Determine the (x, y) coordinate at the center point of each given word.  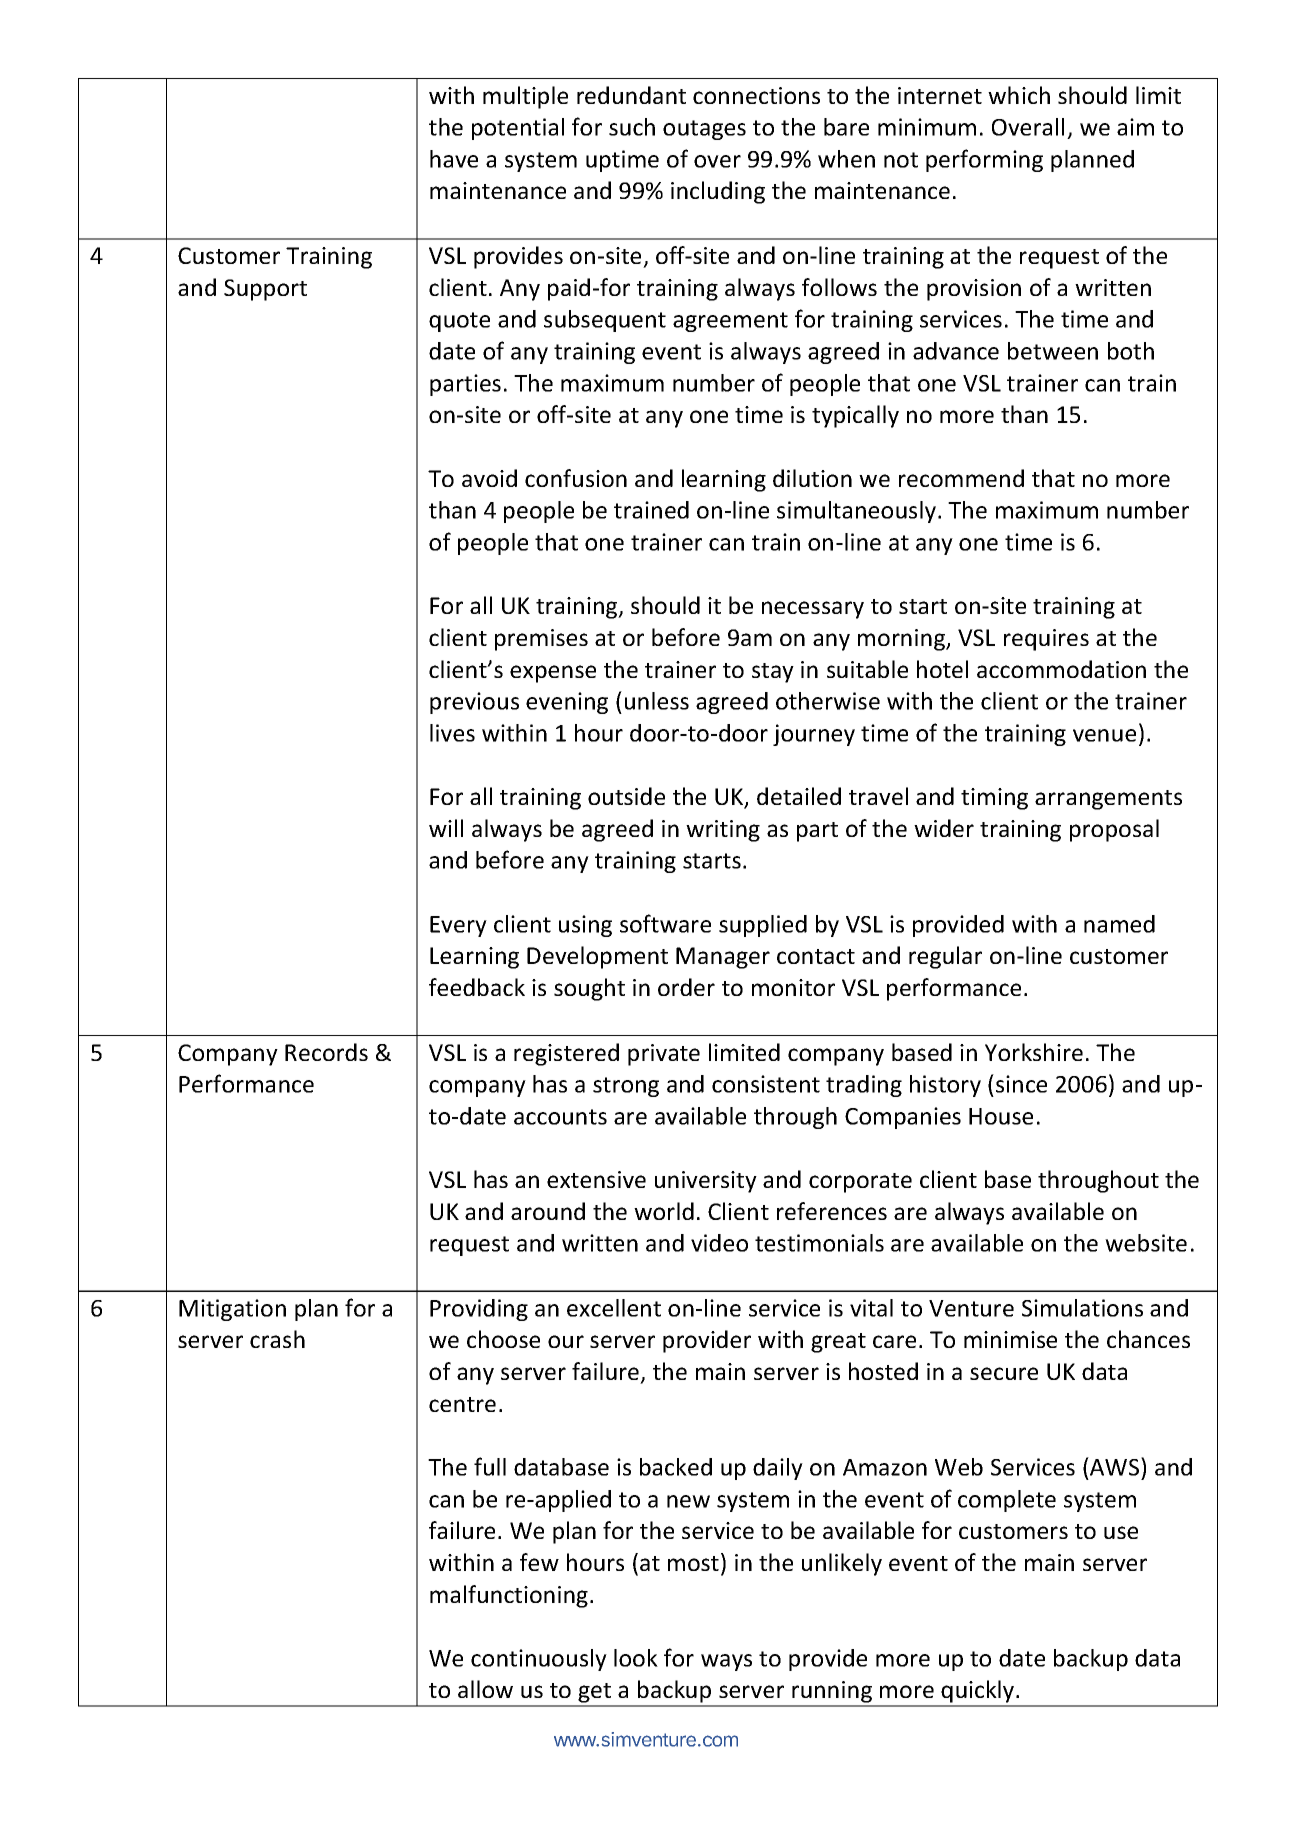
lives (452, 733)
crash (277, 1339)
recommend (961, 478)
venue (1104, 735)
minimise (1010, 1339)
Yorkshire (1034, 1052)
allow (485, 1689)
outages (704, 130)
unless (657, 701)
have (454, 159)
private (664, 1055)
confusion (576, 478)
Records (326, 1052)
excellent (614, 1308)
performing (984, 160)
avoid (489, 478)
